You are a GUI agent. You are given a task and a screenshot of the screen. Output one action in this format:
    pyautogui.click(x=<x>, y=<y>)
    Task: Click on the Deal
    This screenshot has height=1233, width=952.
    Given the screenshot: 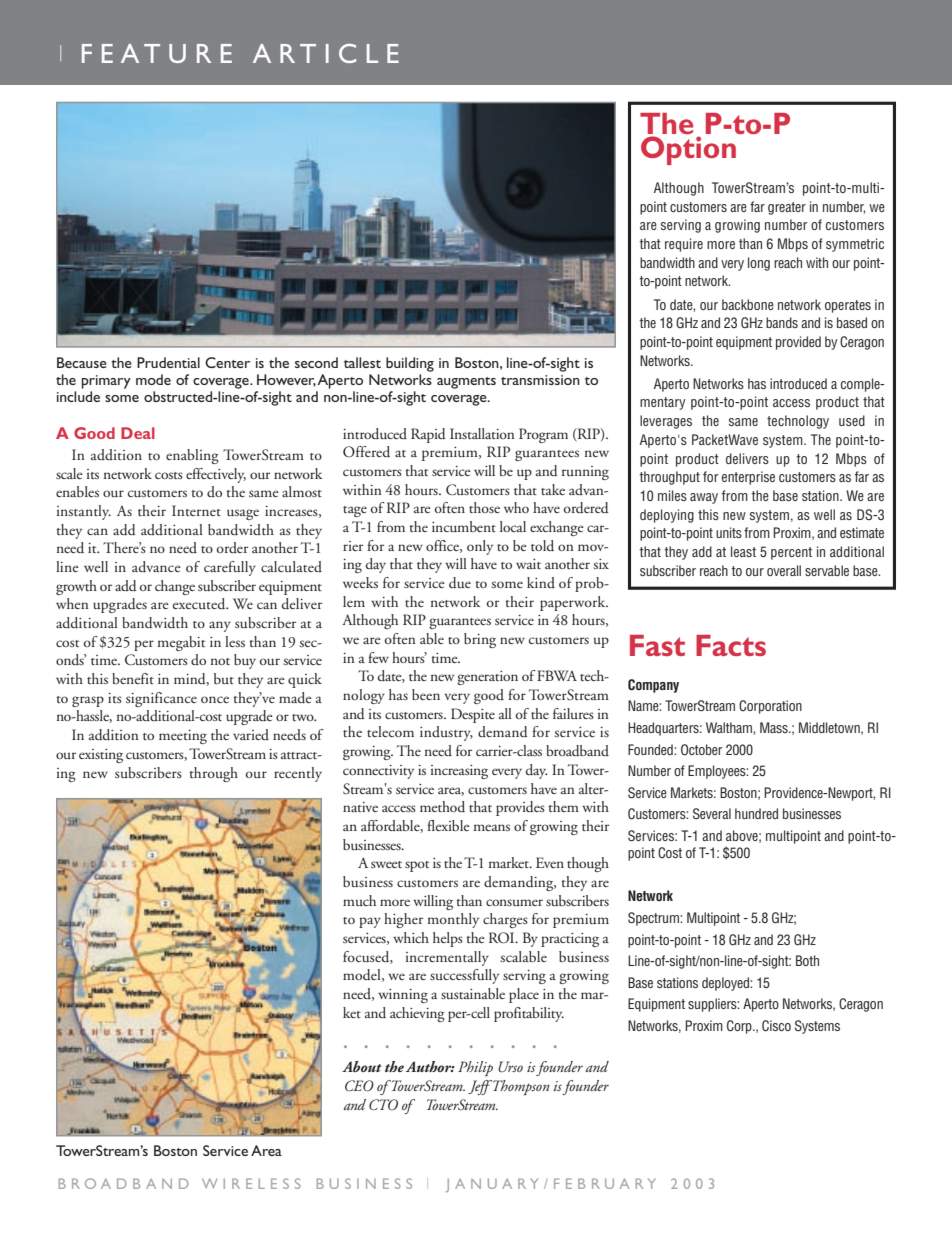 What is the action you would take?
    pyautogui.click(x=138, y=433)
